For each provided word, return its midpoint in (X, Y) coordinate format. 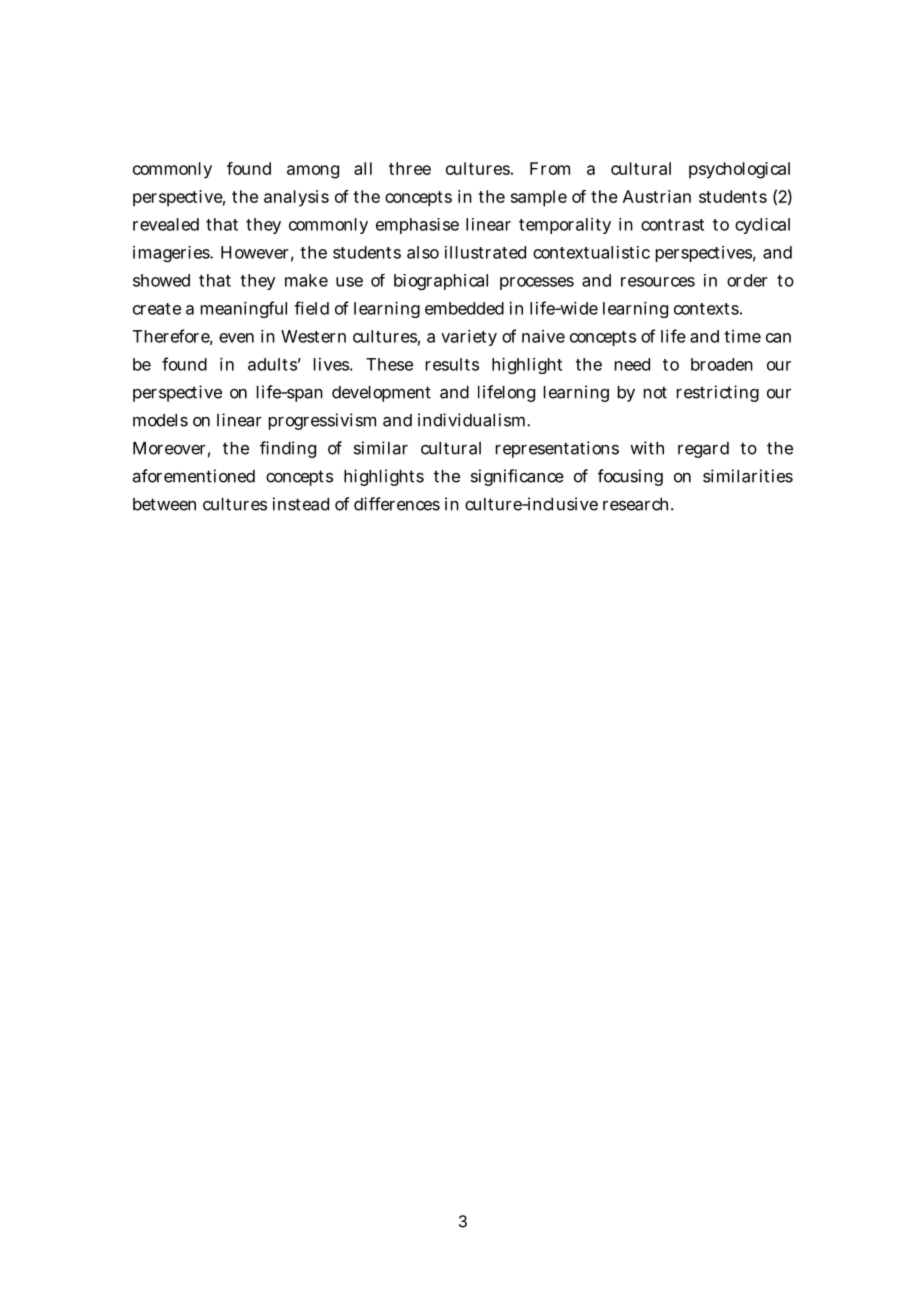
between (164, 504)
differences (397, 504)
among (313, 172)
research (637, 504)
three (410, 168)
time (742, 336)
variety (469, 337)
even (236, 338)
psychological (739, 170)
